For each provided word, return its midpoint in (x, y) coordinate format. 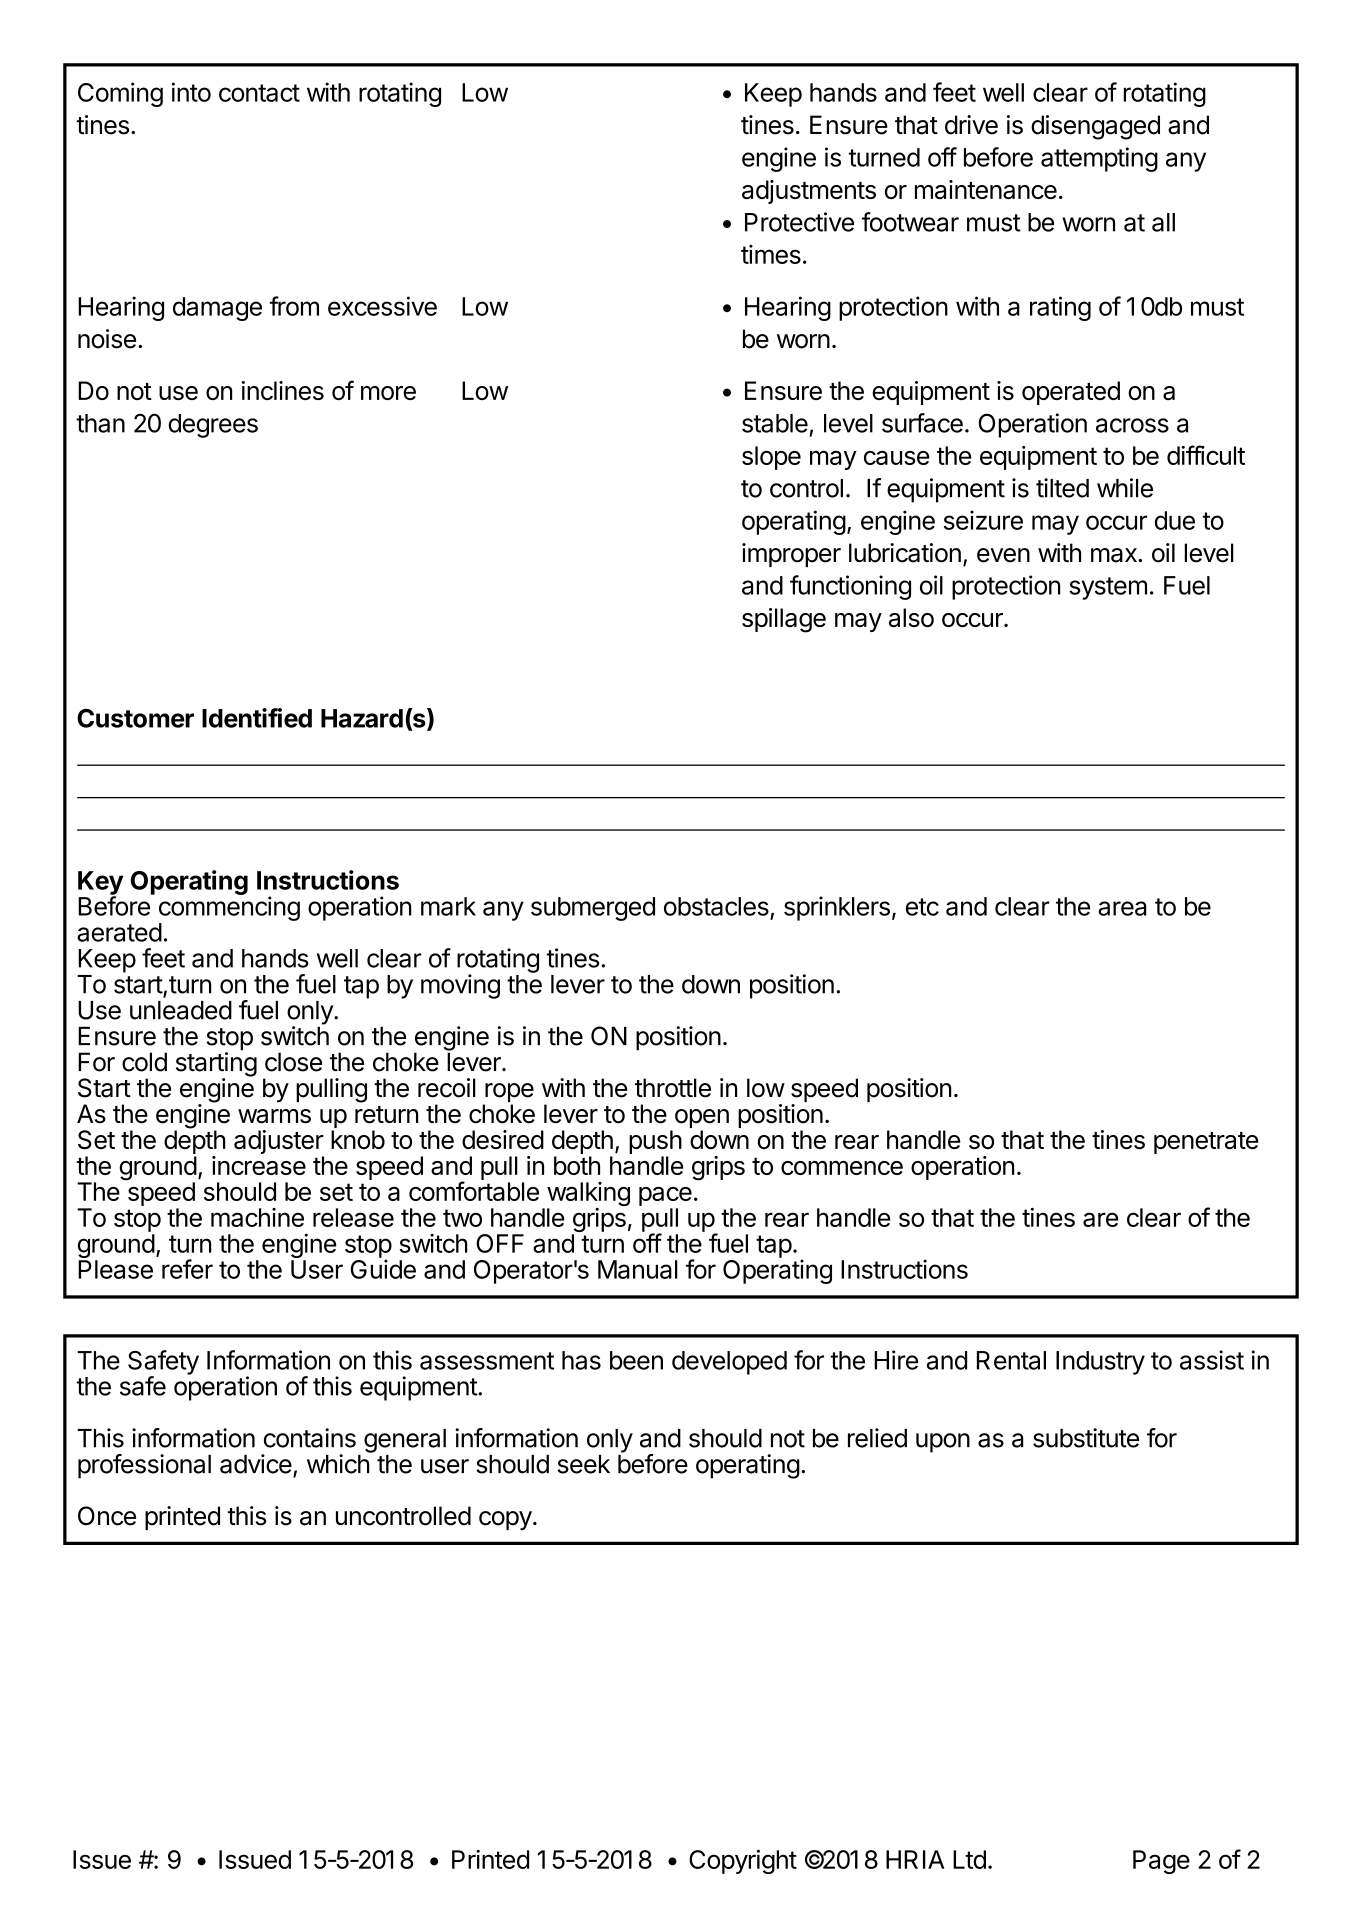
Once (107, 1516)
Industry (1100, 1363)
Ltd (969, 1859)
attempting (1099, 159)
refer (187, 1269)
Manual (638, 1269)
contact (259, 93)
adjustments (809, 192)
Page (1161, 1862)
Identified (257, 718)
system (1108, 588)
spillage (784, 620)
